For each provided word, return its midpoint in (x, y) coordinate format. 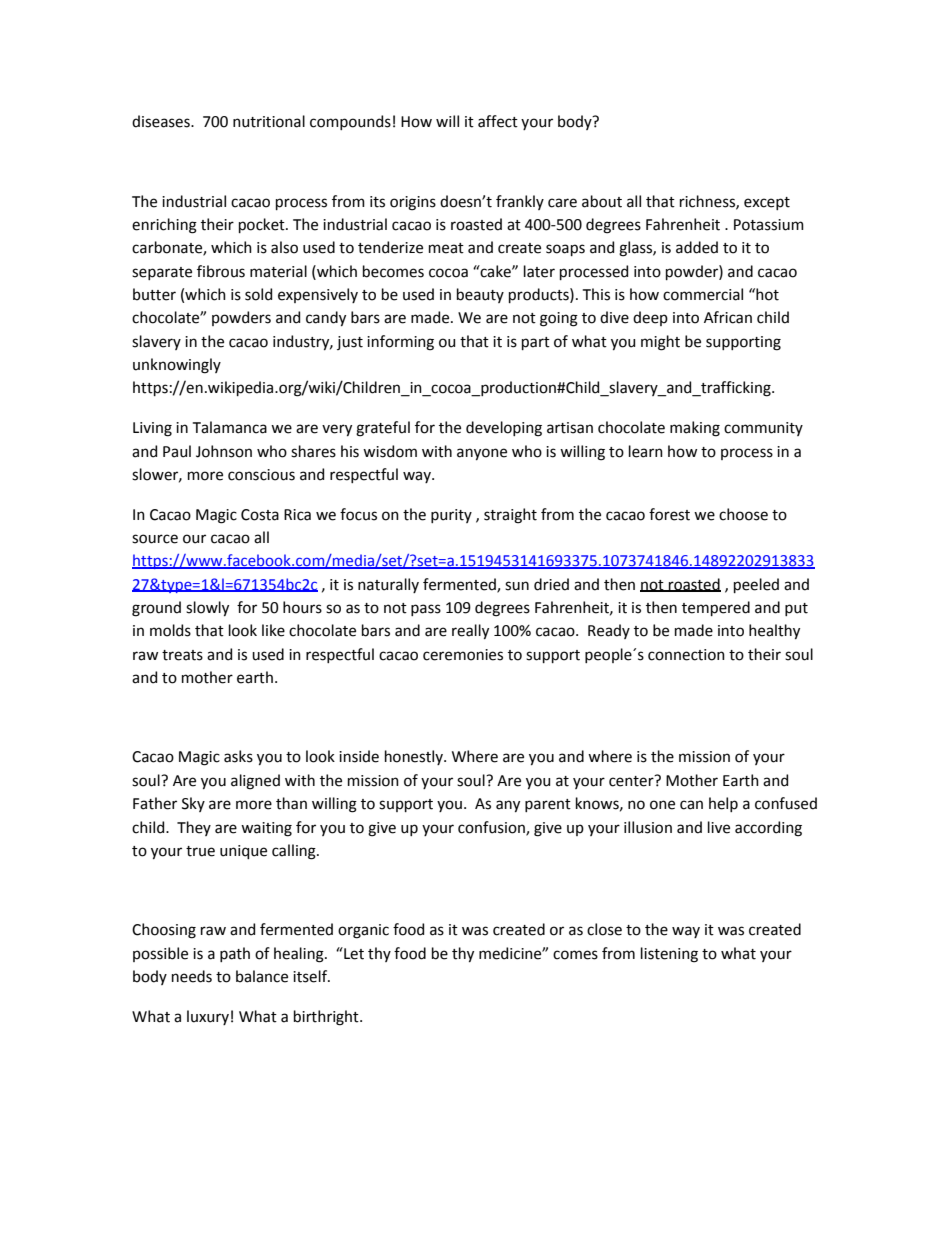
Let (353, 953)
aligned (255, 782)
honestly (415, 757)
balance (262, 976)
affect (498, 121)
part (536, 343)
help (723, 804)
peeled (756, 585)
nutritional (269, 121)
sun (517, 586)
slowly (207, 608)
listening (669, 955)
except (767, 203)
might (660, 343)
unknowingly (177, 366)
